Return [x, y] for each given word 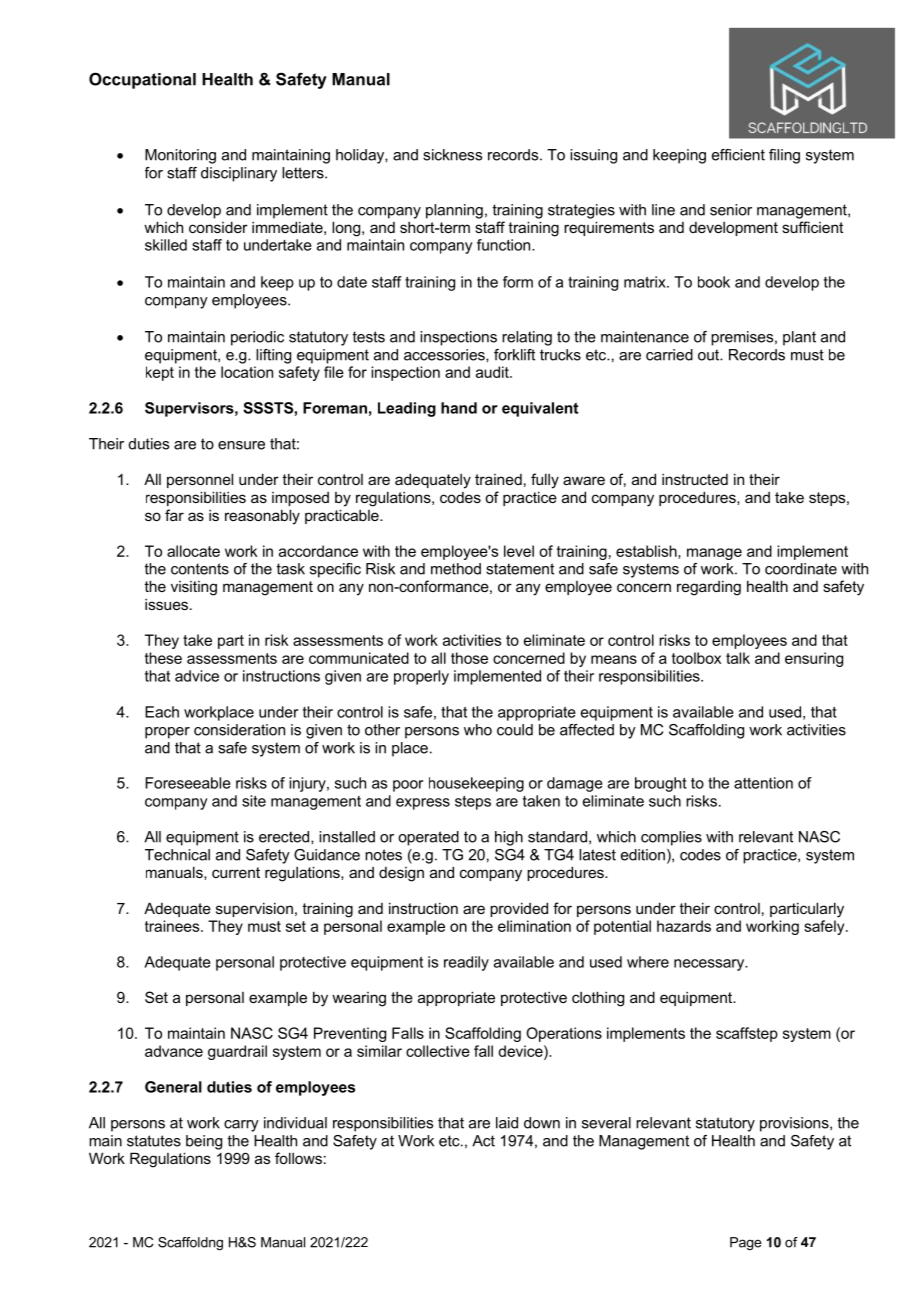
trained [498, 479]
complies [671, 838]
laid [507, 1123]
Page [746, 1243]
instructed [695, 479]
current [236, 872]
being [204, 1142]
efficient [738, 155]
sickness [452, 155]
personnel [200, 480]
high [509, 838]
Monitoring [180, 156]
